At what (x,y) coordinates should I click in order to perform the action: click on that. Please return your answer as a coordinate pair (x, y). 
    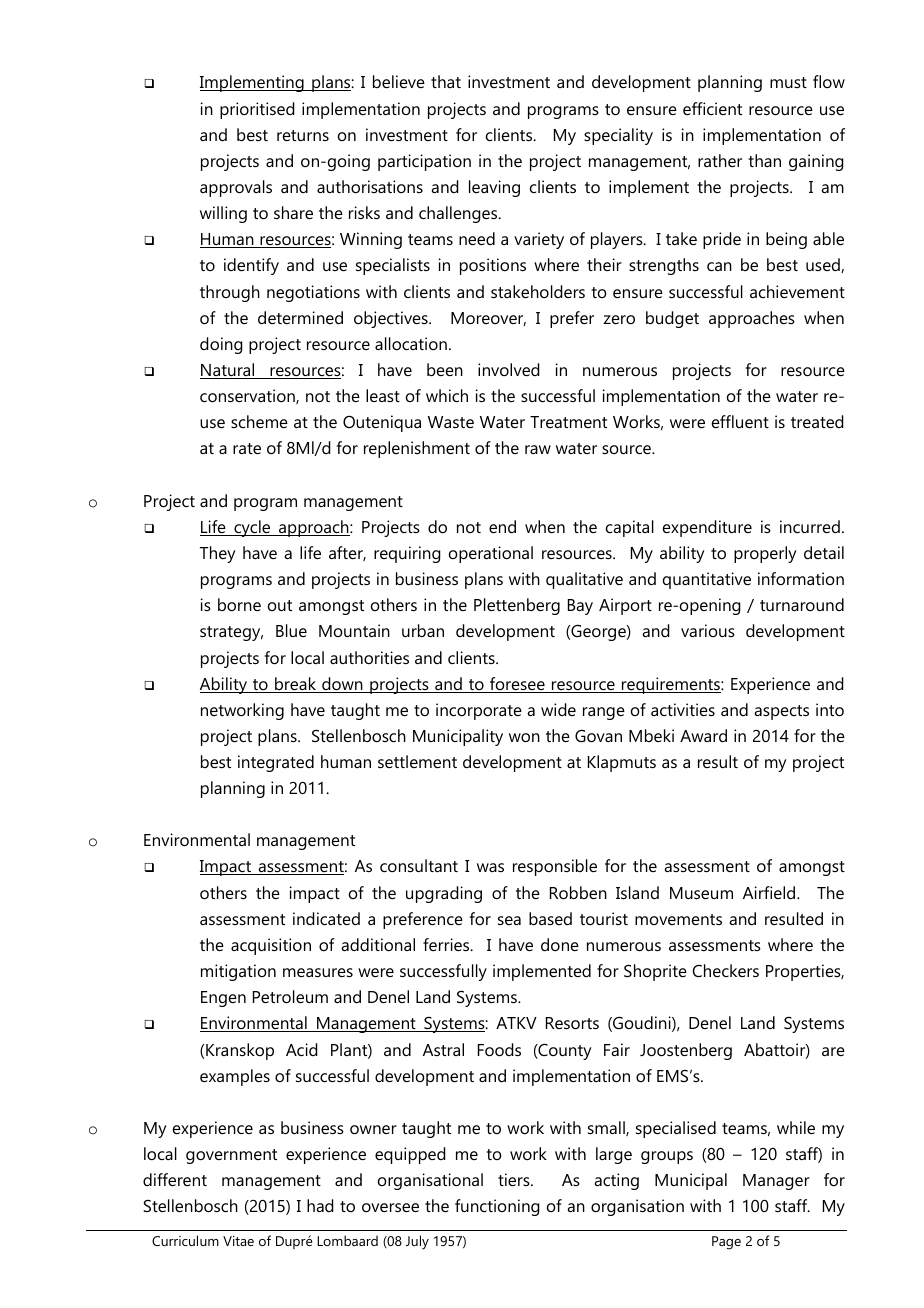
    Looking at the image, I should click on (446, 81).
